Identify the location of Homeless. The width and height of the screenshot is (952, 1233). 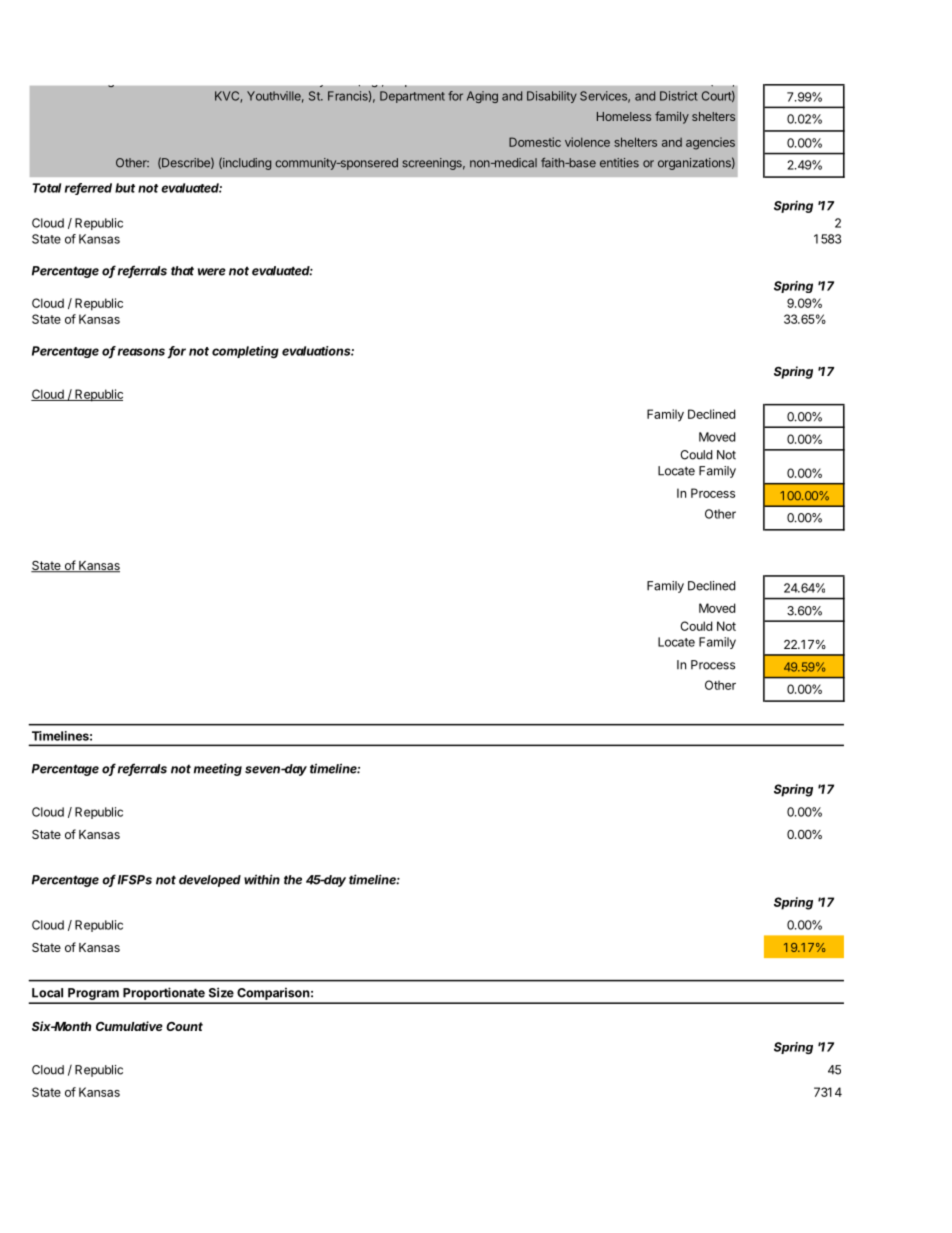
(624, 116).
